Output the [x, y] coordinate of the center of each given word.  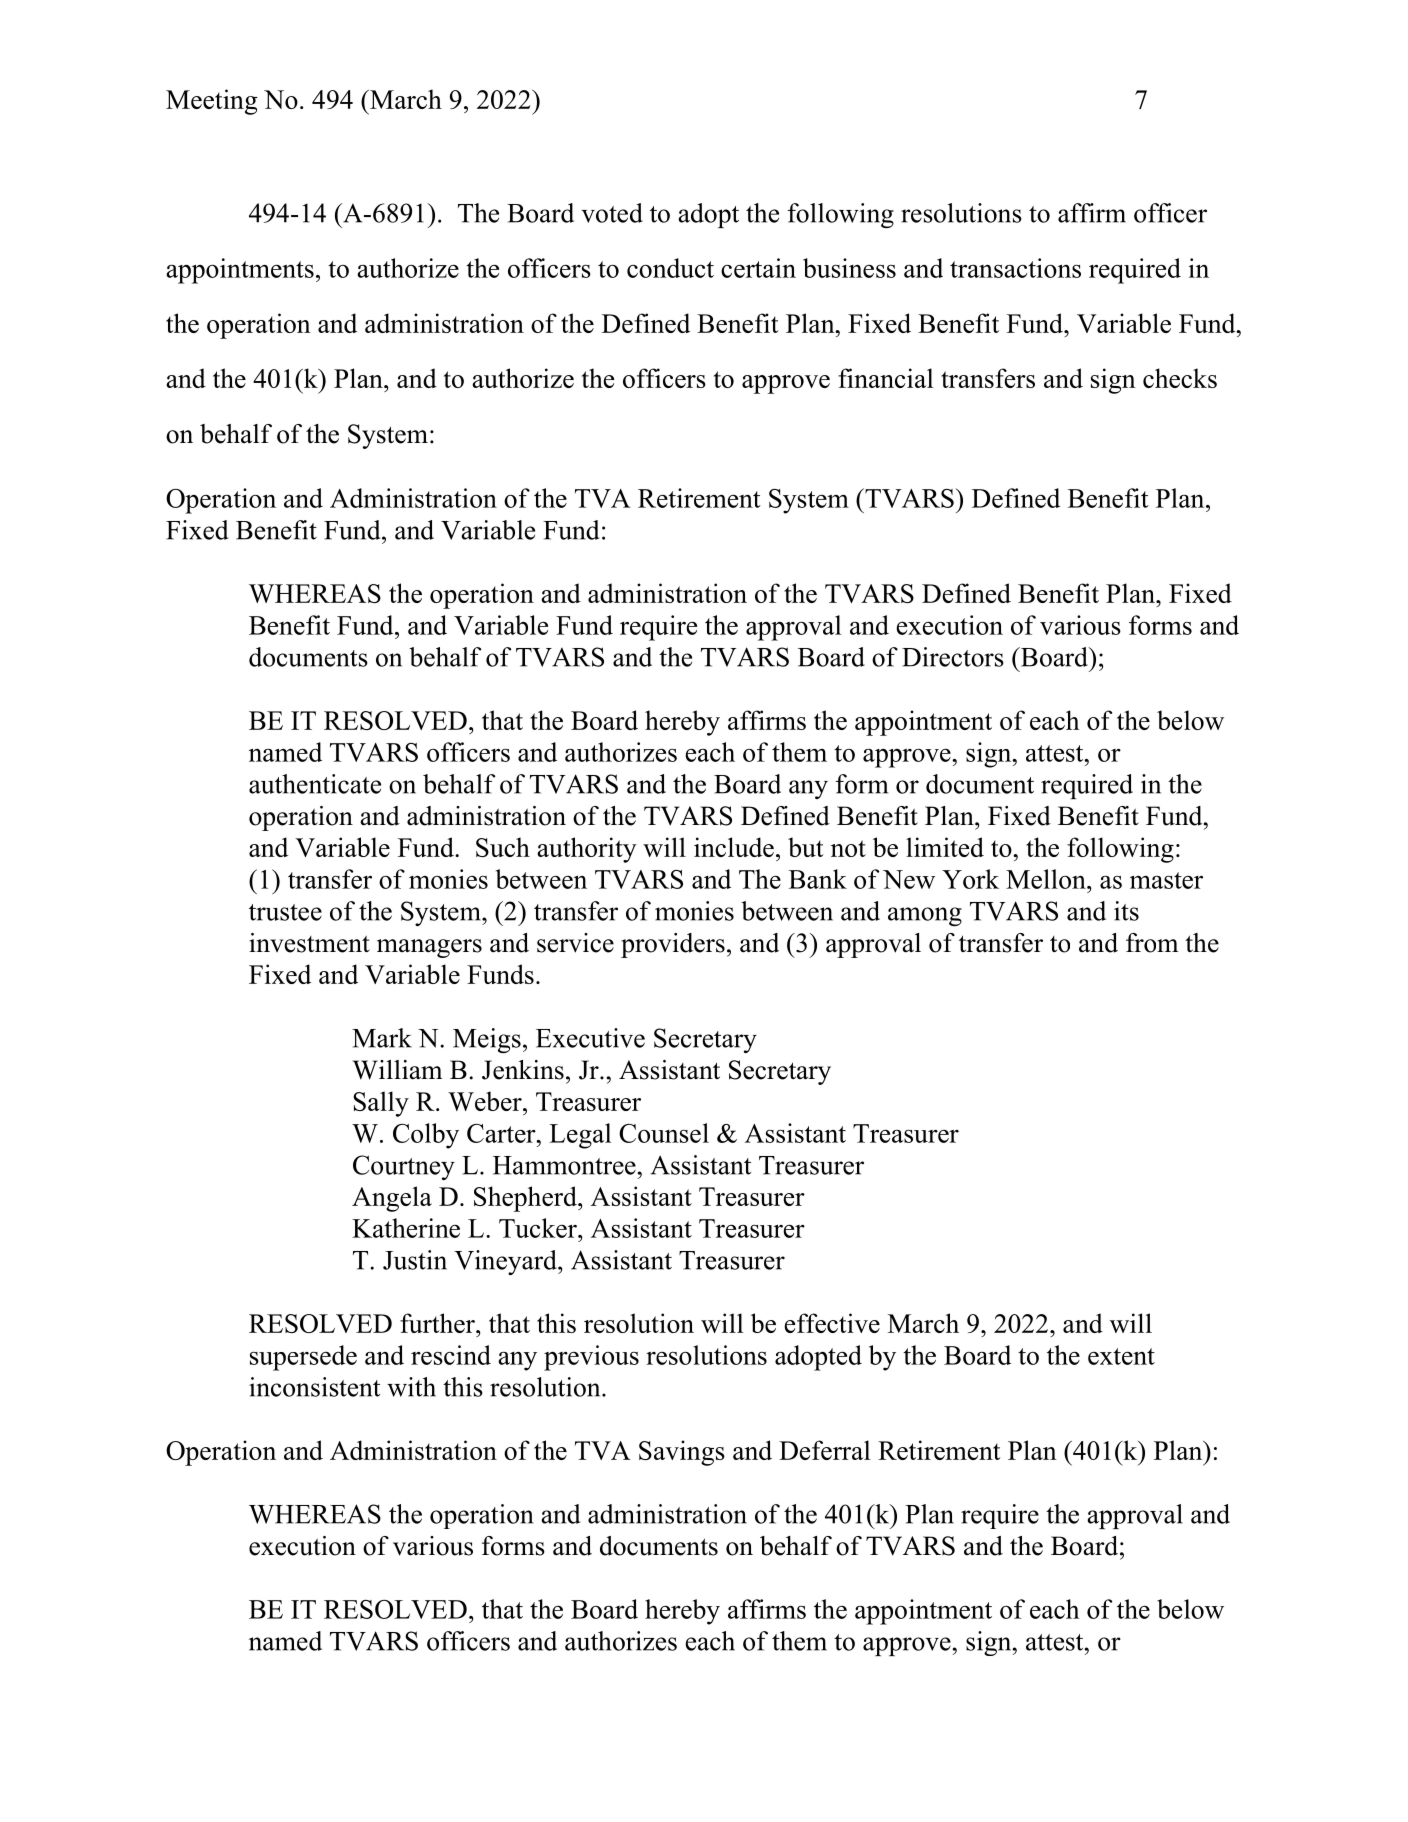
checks [1180, 378]
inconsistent [314, 1387]
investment [309, 943]
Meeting [212, 102]
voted [612, 213]
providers [673, 945]
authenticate [315, 784]
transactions [1015, 268]
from [1152, 943]
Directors [953, 657]
